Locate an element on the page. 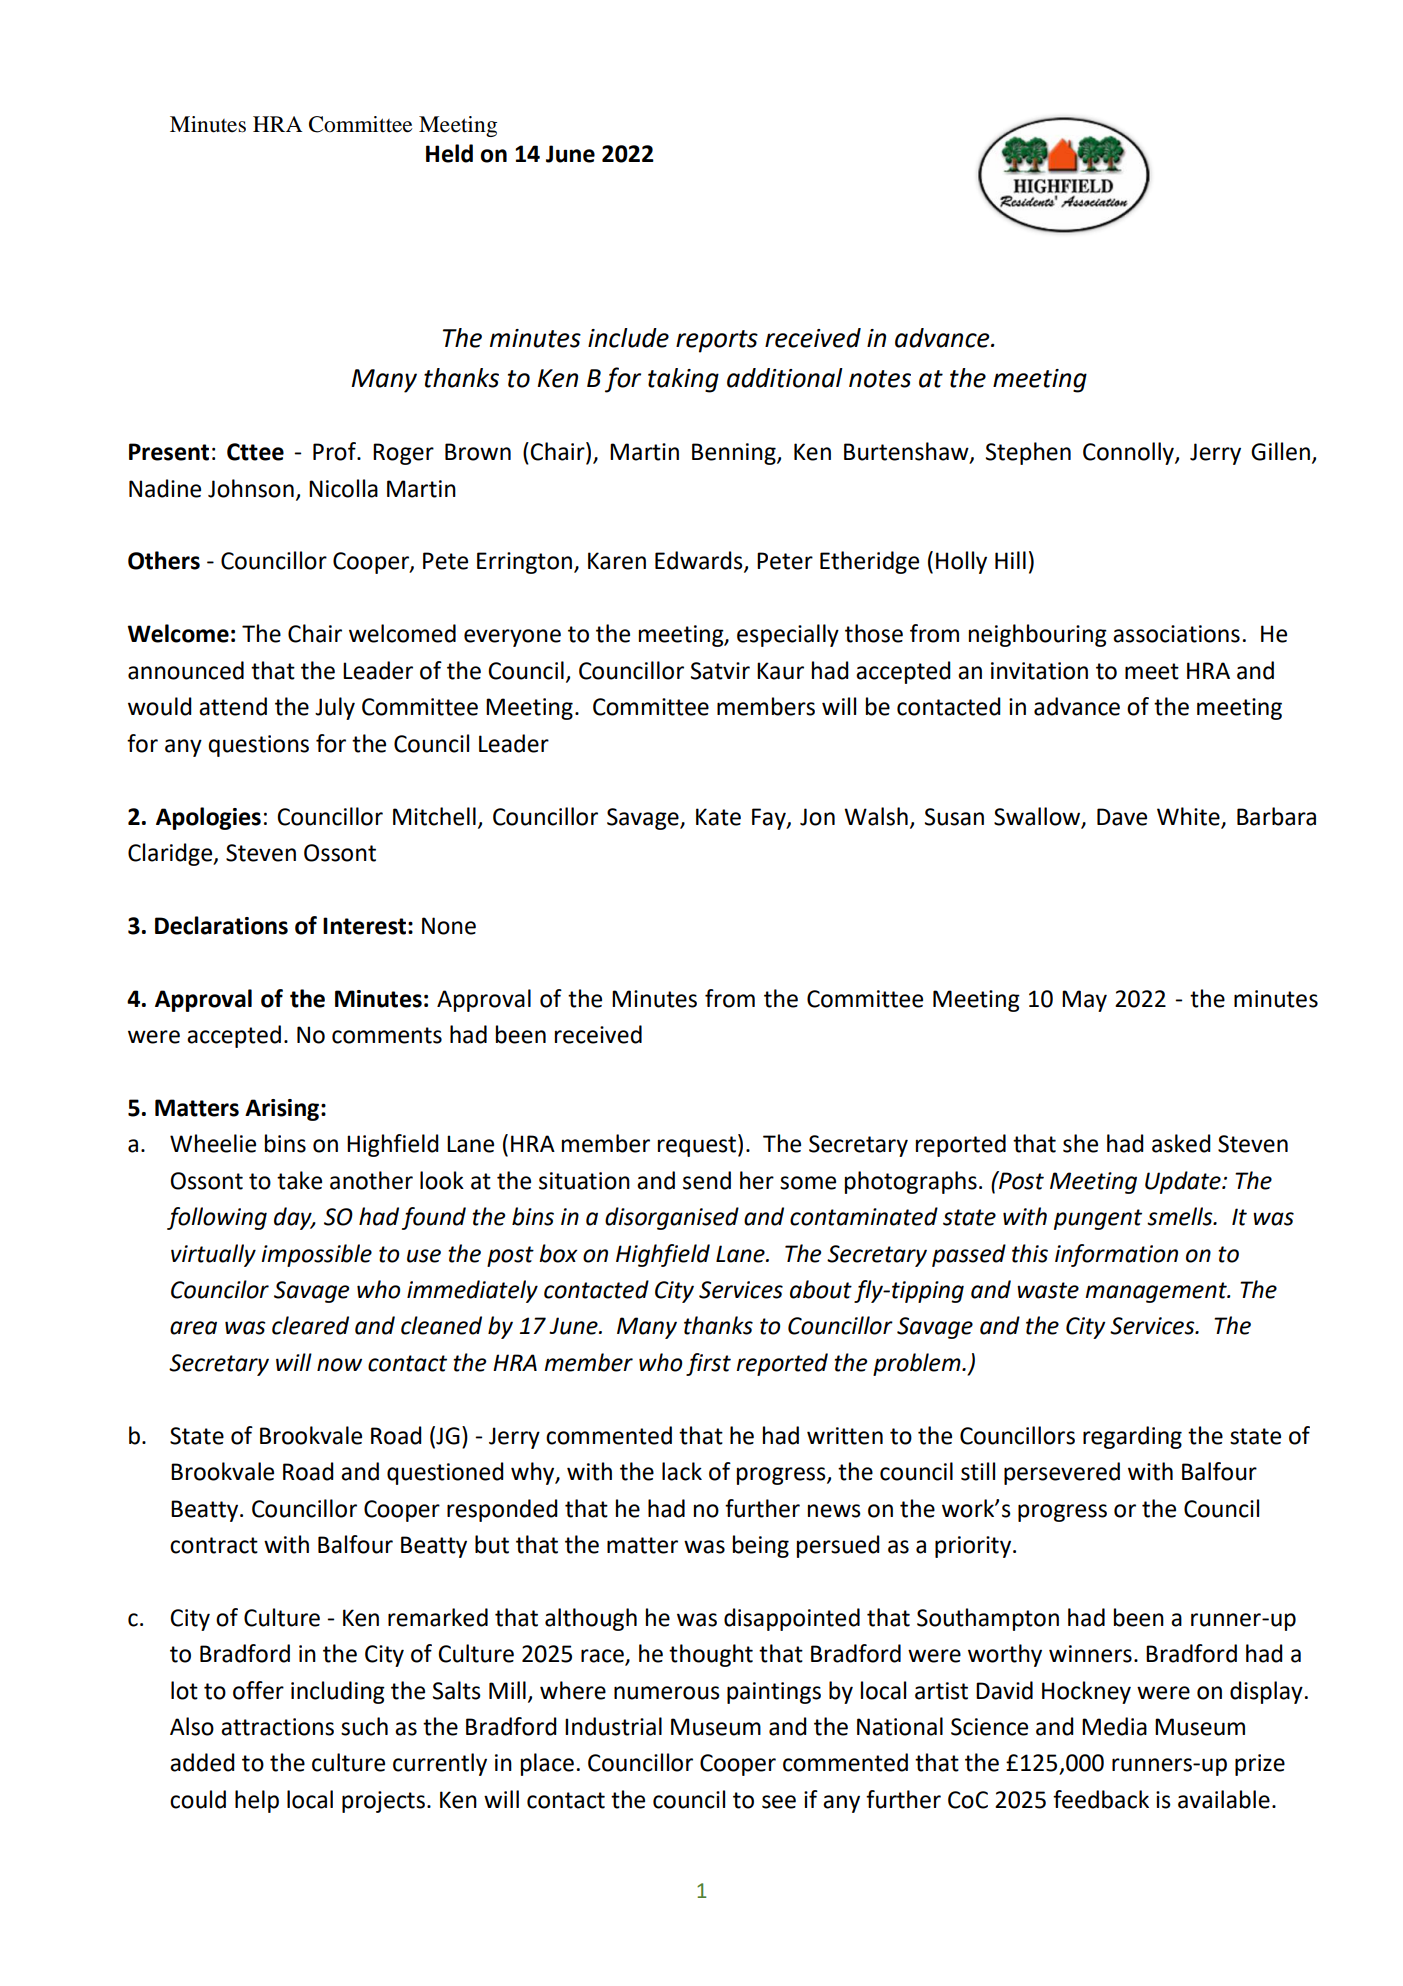  regarding is located at coordinates (1132, 1437).
